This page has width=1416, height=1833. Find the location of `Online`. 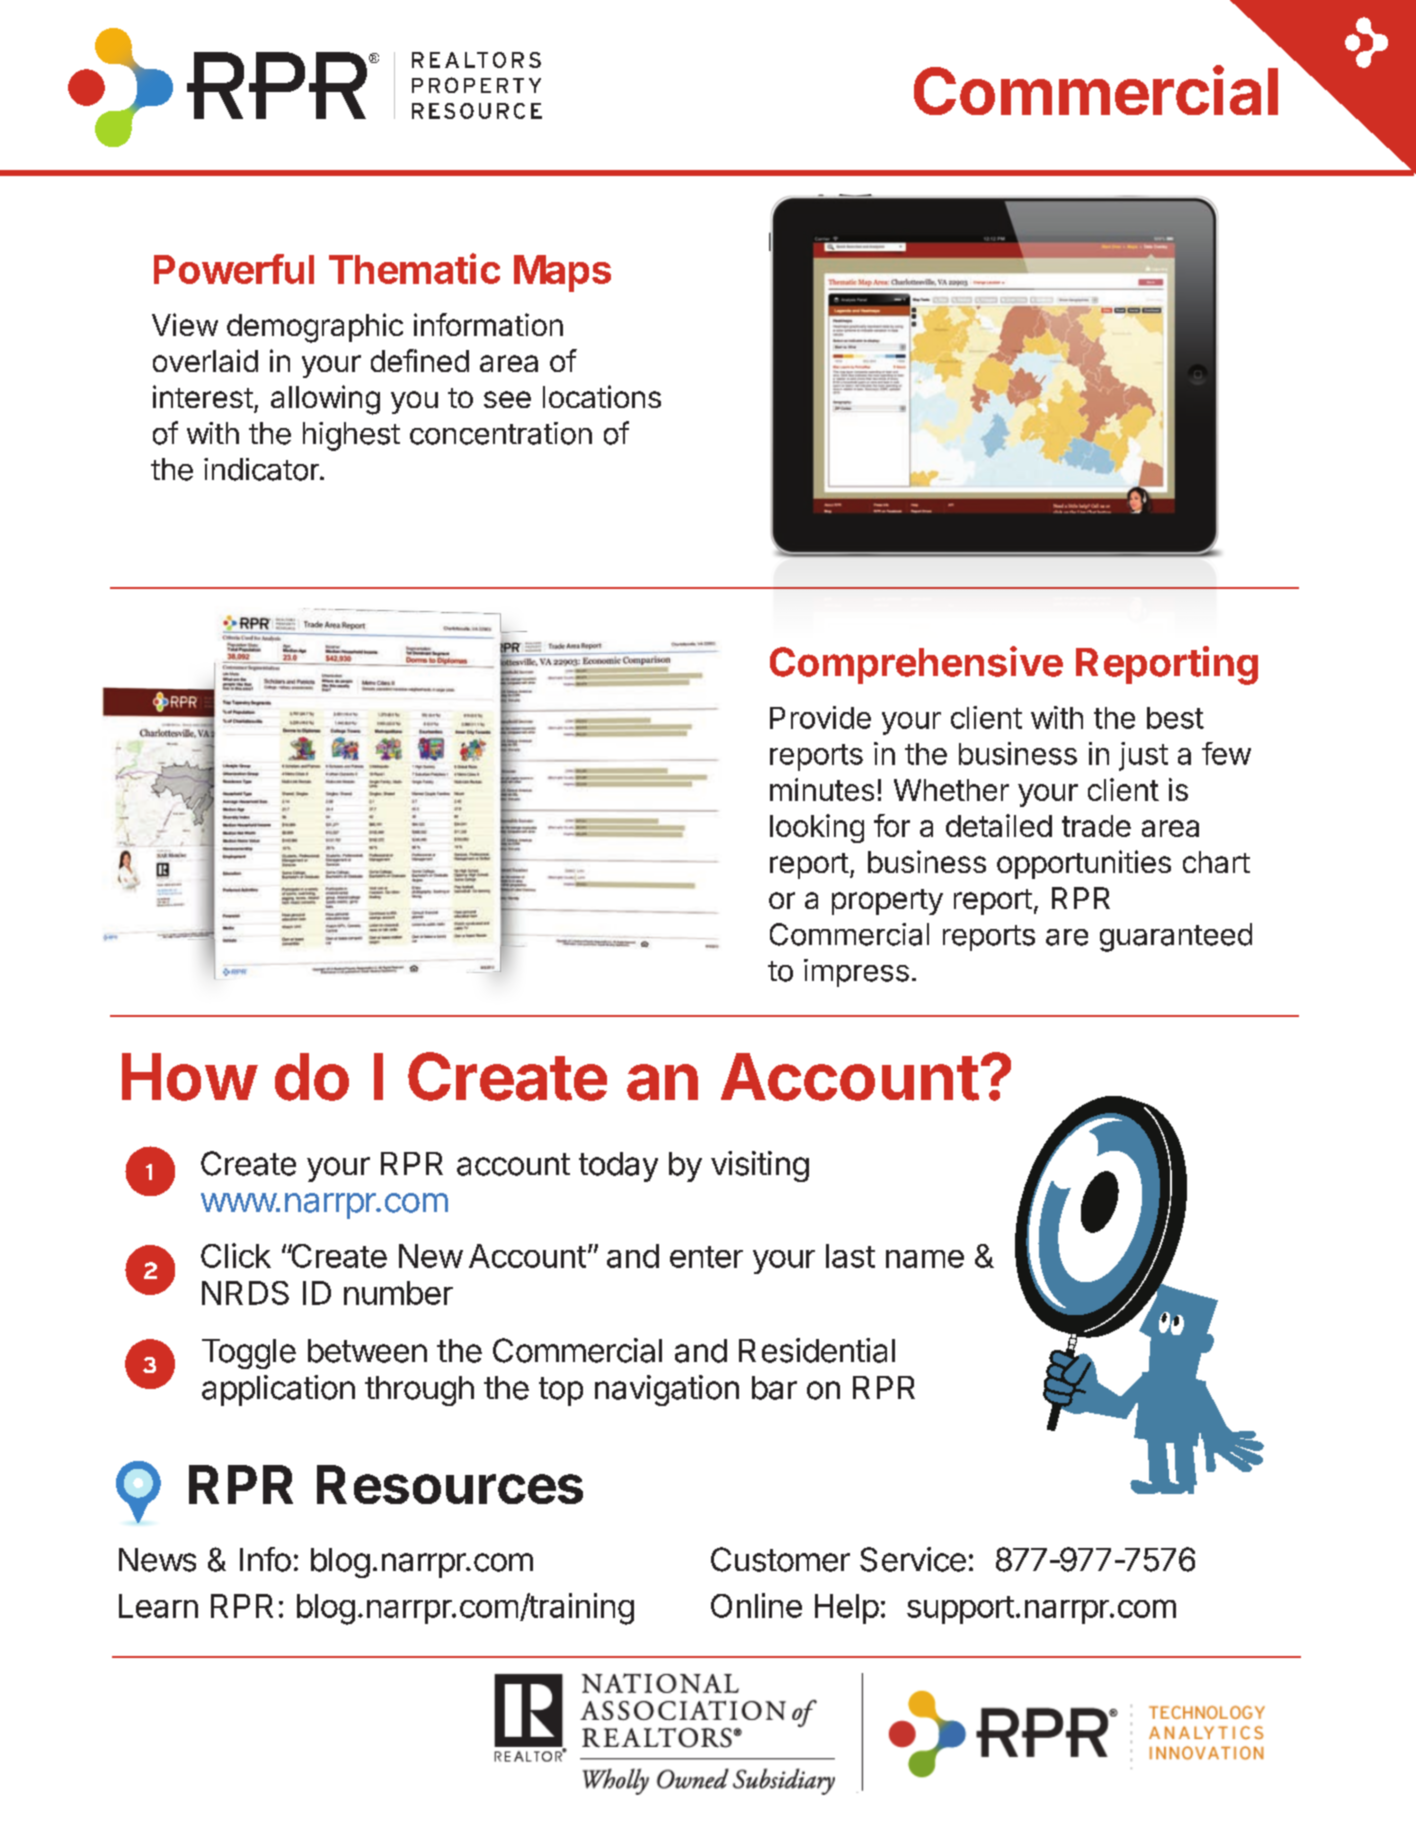

Online is located at coordinates (756, 1605).
